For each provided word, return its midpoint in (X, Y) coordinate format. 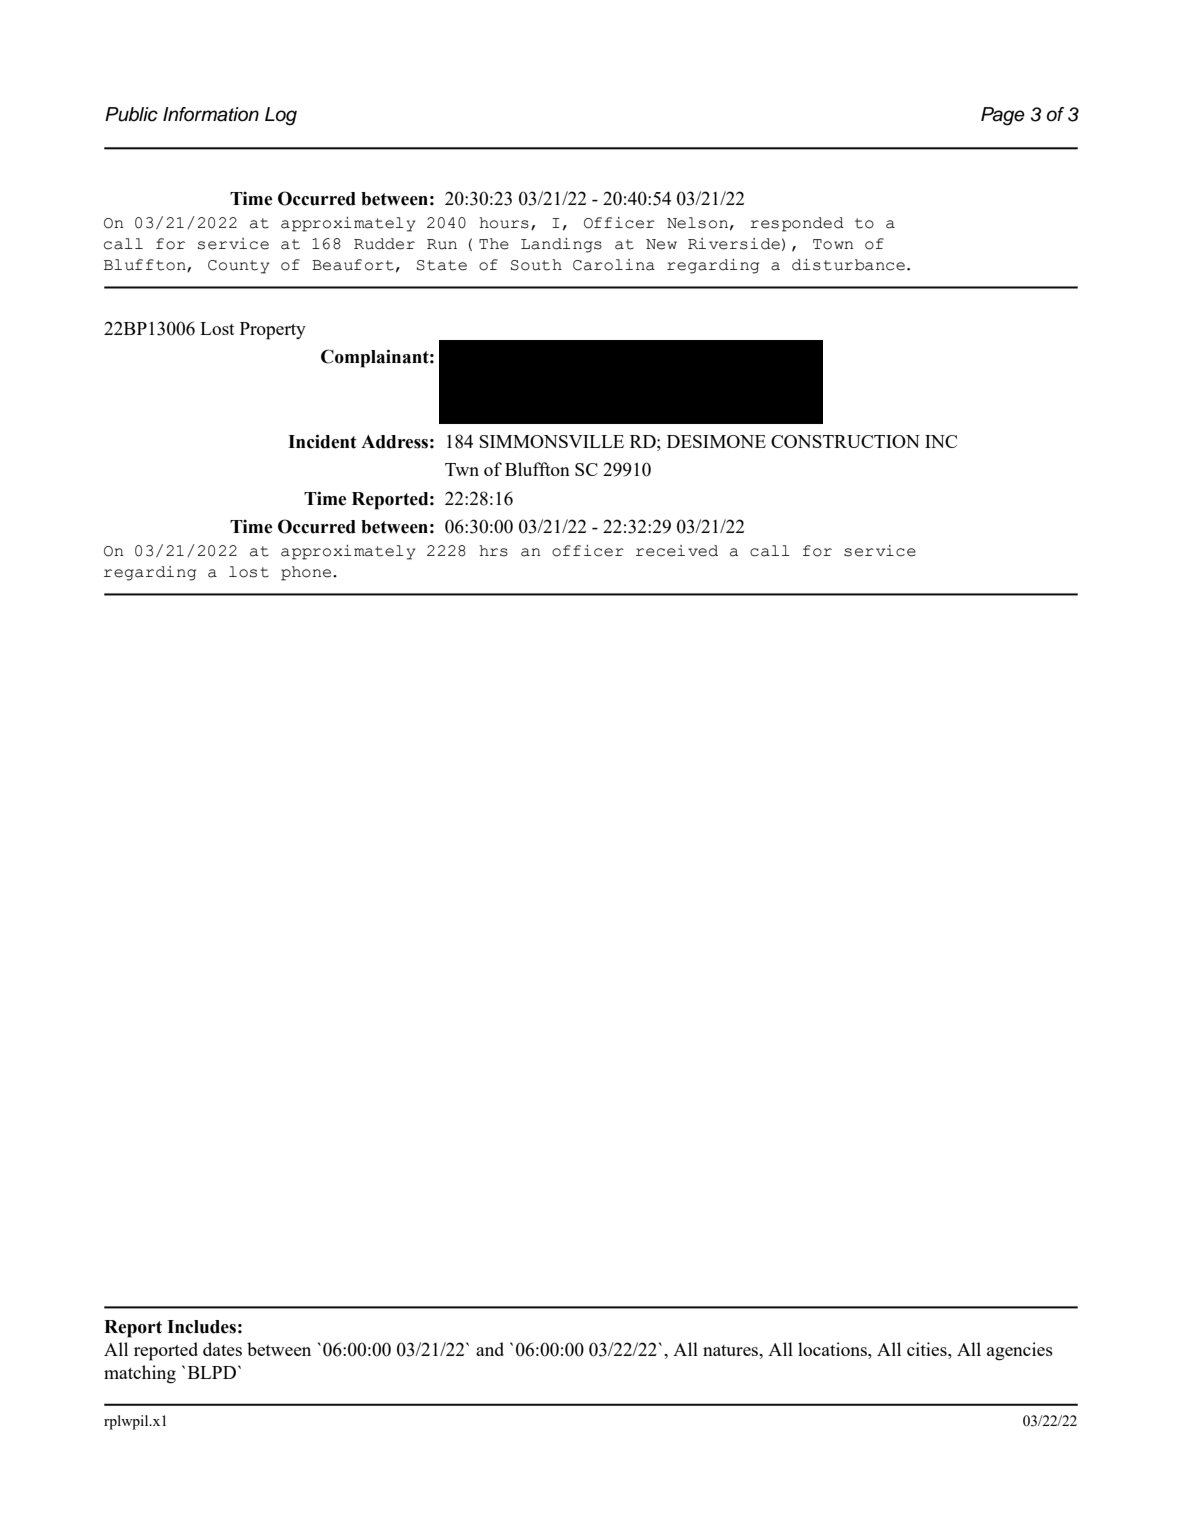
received (677, 551)
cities (928, 1349)
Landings (561, 245)
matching (140, 1374)
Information (211, 114)
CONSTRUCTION (845, 441)
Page (1003, 116)
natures (732, 1350)
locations (833, 1349)
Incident (322, 441)
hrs (493, 551)
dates (222, 1349)
